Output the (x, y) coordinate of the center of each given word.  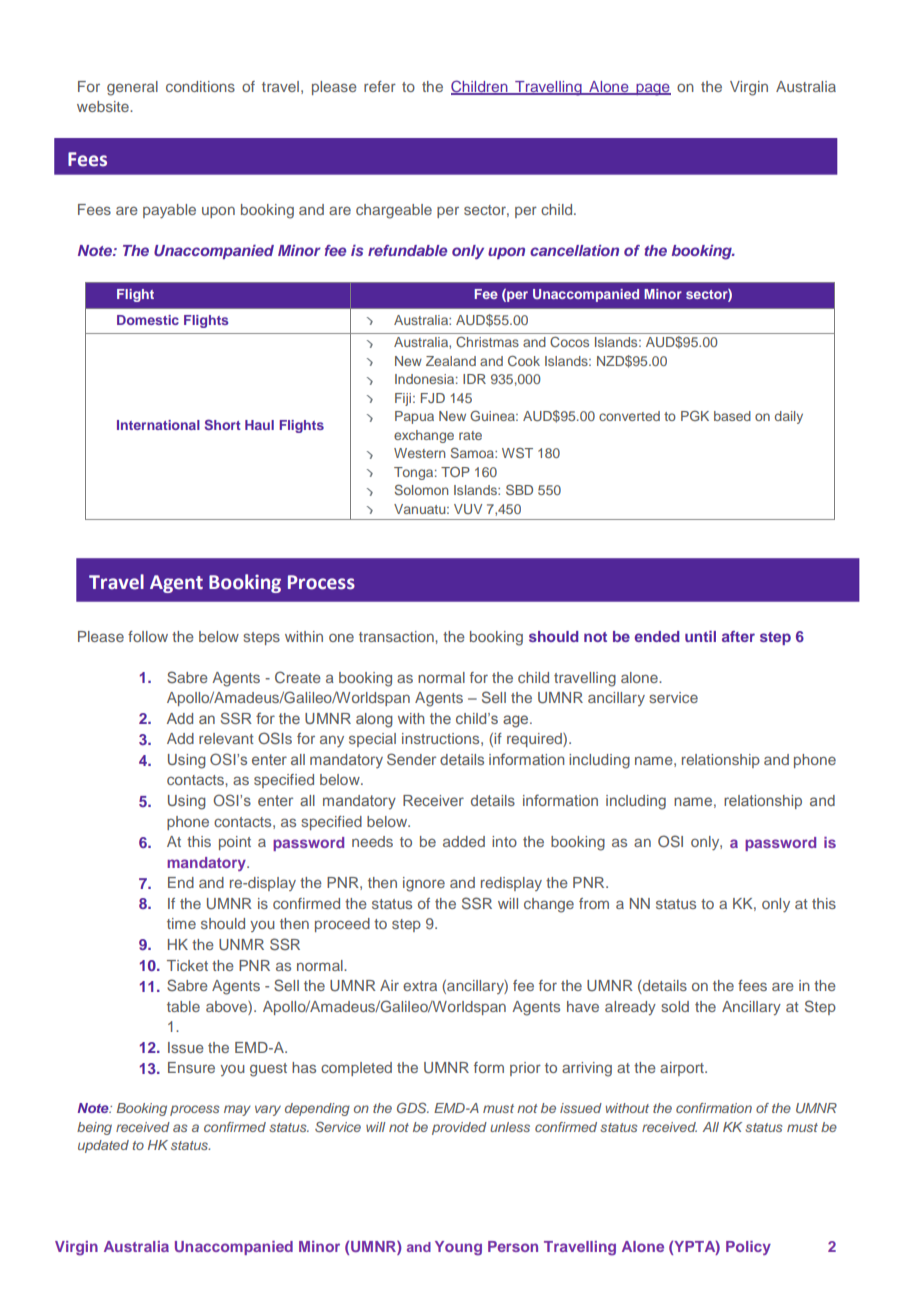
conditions (200, 86)
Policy (748, 1248)
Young (458, 1248)
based (732, 416)
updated (103, 1146)
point (235, 843)
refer (380, 86)
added (464, 841)
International (158, 425)
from (594, 903)
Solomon (421, 489)
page (652, 89)
